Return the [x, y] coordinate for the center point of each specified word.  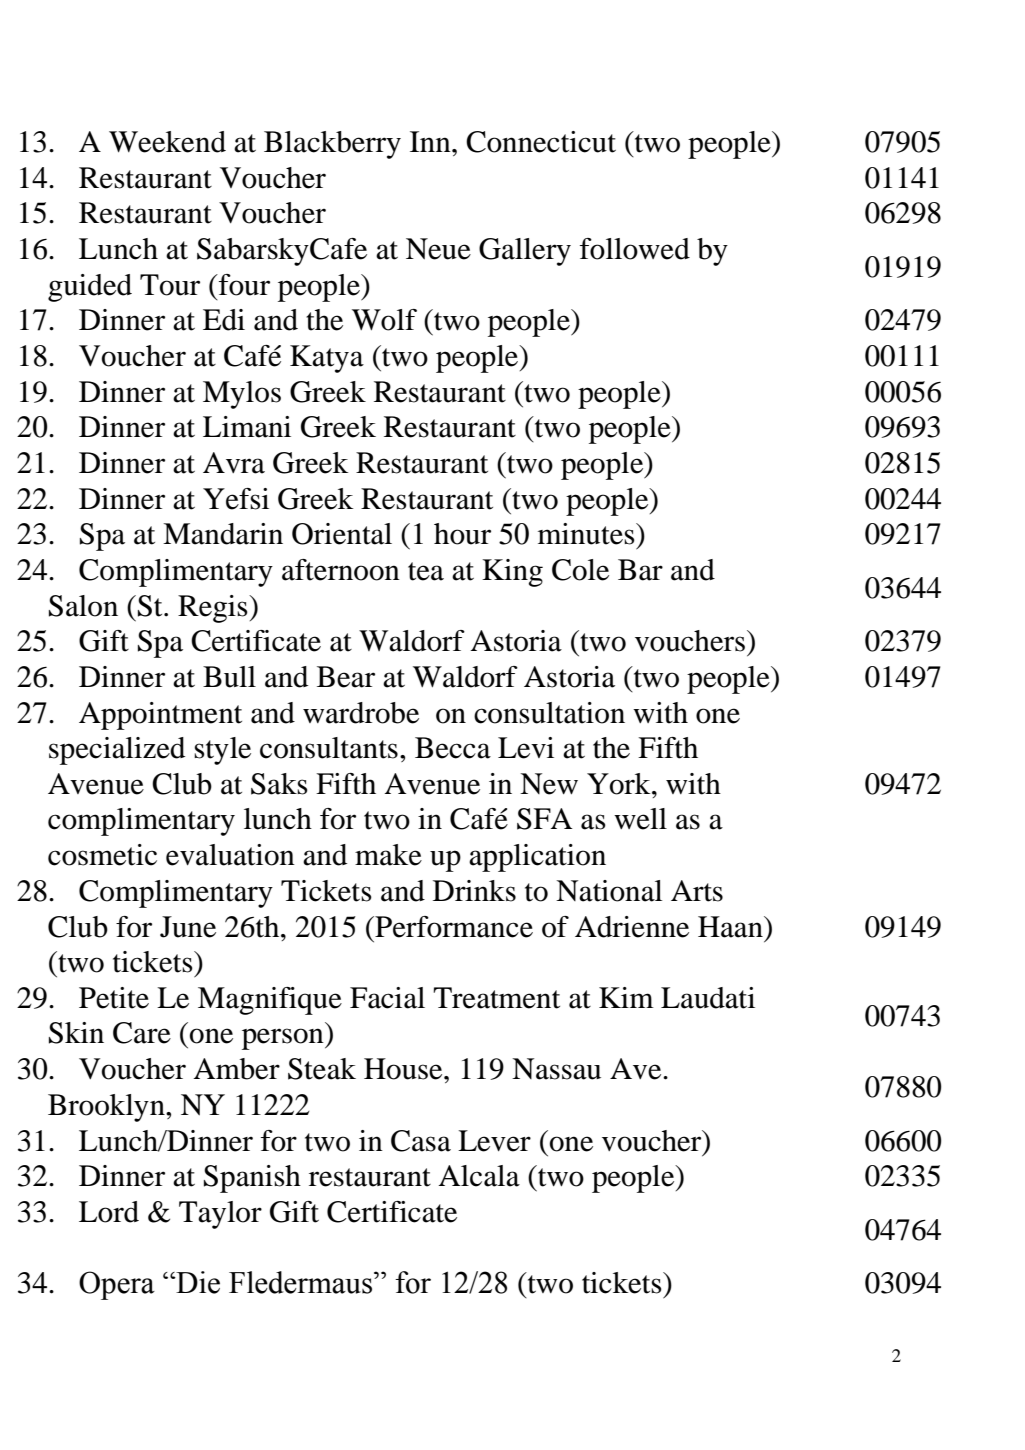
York [620, 784]
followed [635, 249]
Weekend [167, 142]
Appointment [160, 716]
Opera [117, 1285]
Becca [453, 748]
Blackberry [332, 145]
